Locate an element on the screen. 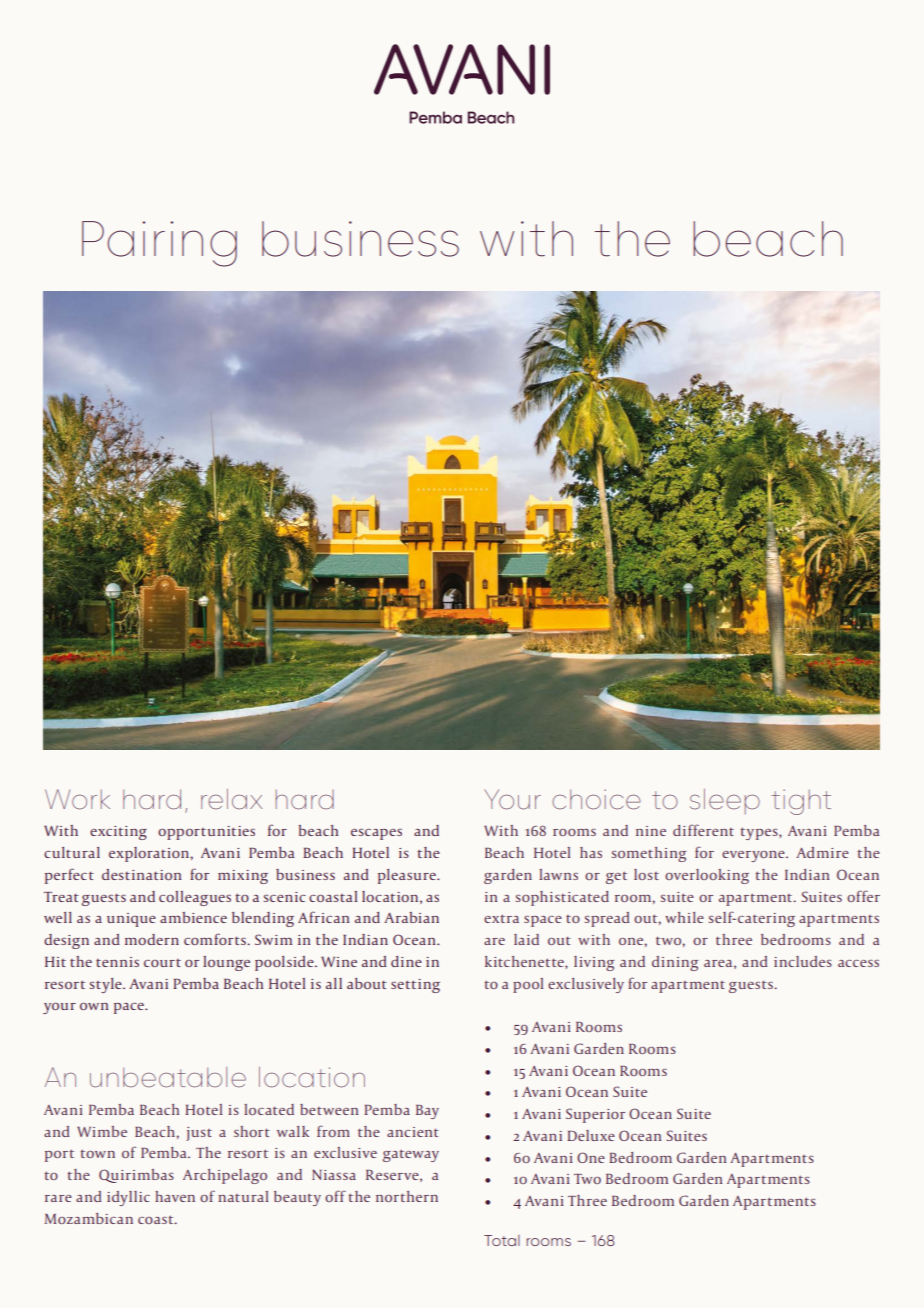  Deluxe is located at coordinates (591, 1135).
